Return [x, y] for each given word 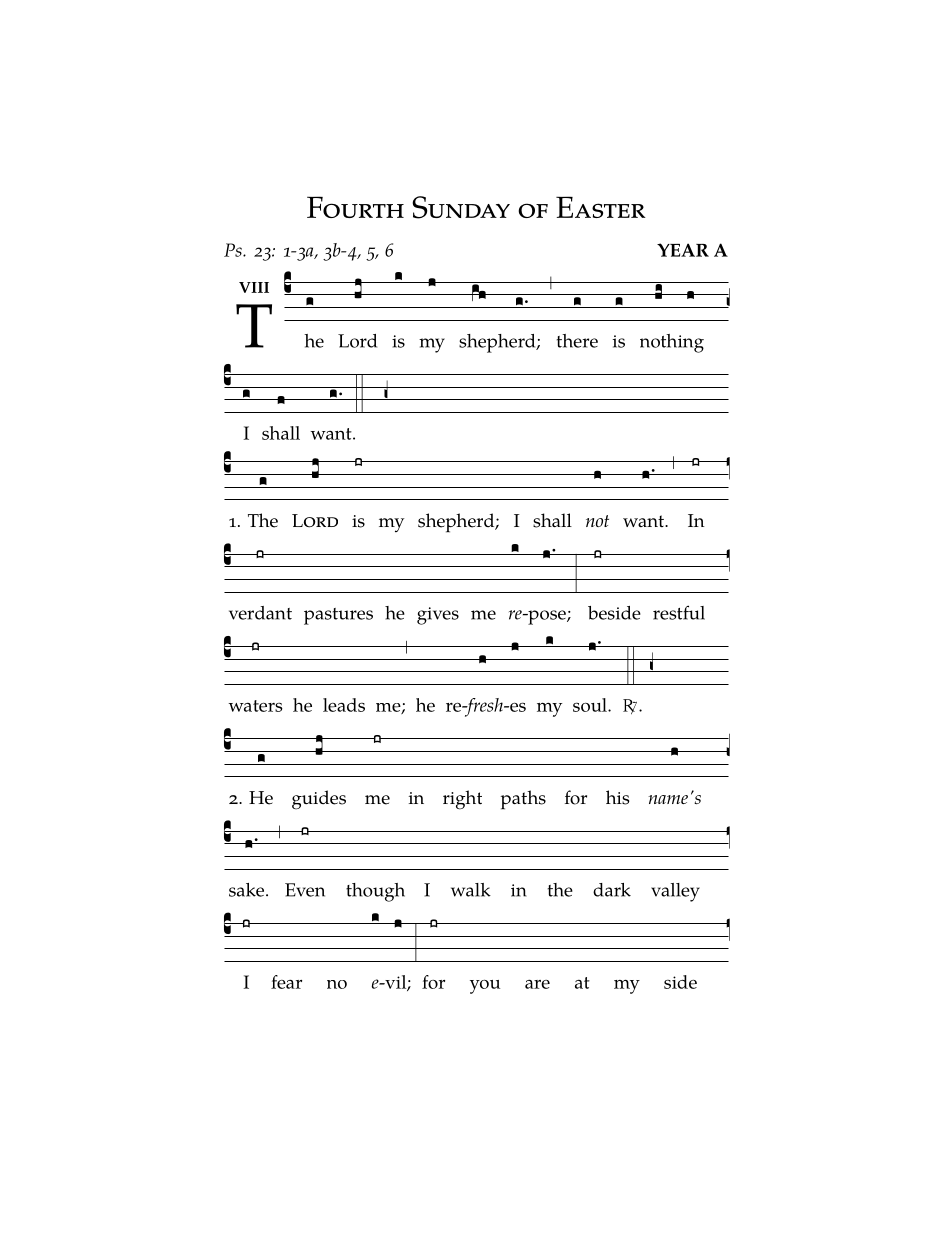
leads [344, 705]
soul [591, 705]
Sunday [461, 207]
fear [286, 982]
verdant [260, 613]
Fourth [355, 207]
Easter [601, 207]
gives [438, 616]
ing [691, 344]
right [462, 800]
